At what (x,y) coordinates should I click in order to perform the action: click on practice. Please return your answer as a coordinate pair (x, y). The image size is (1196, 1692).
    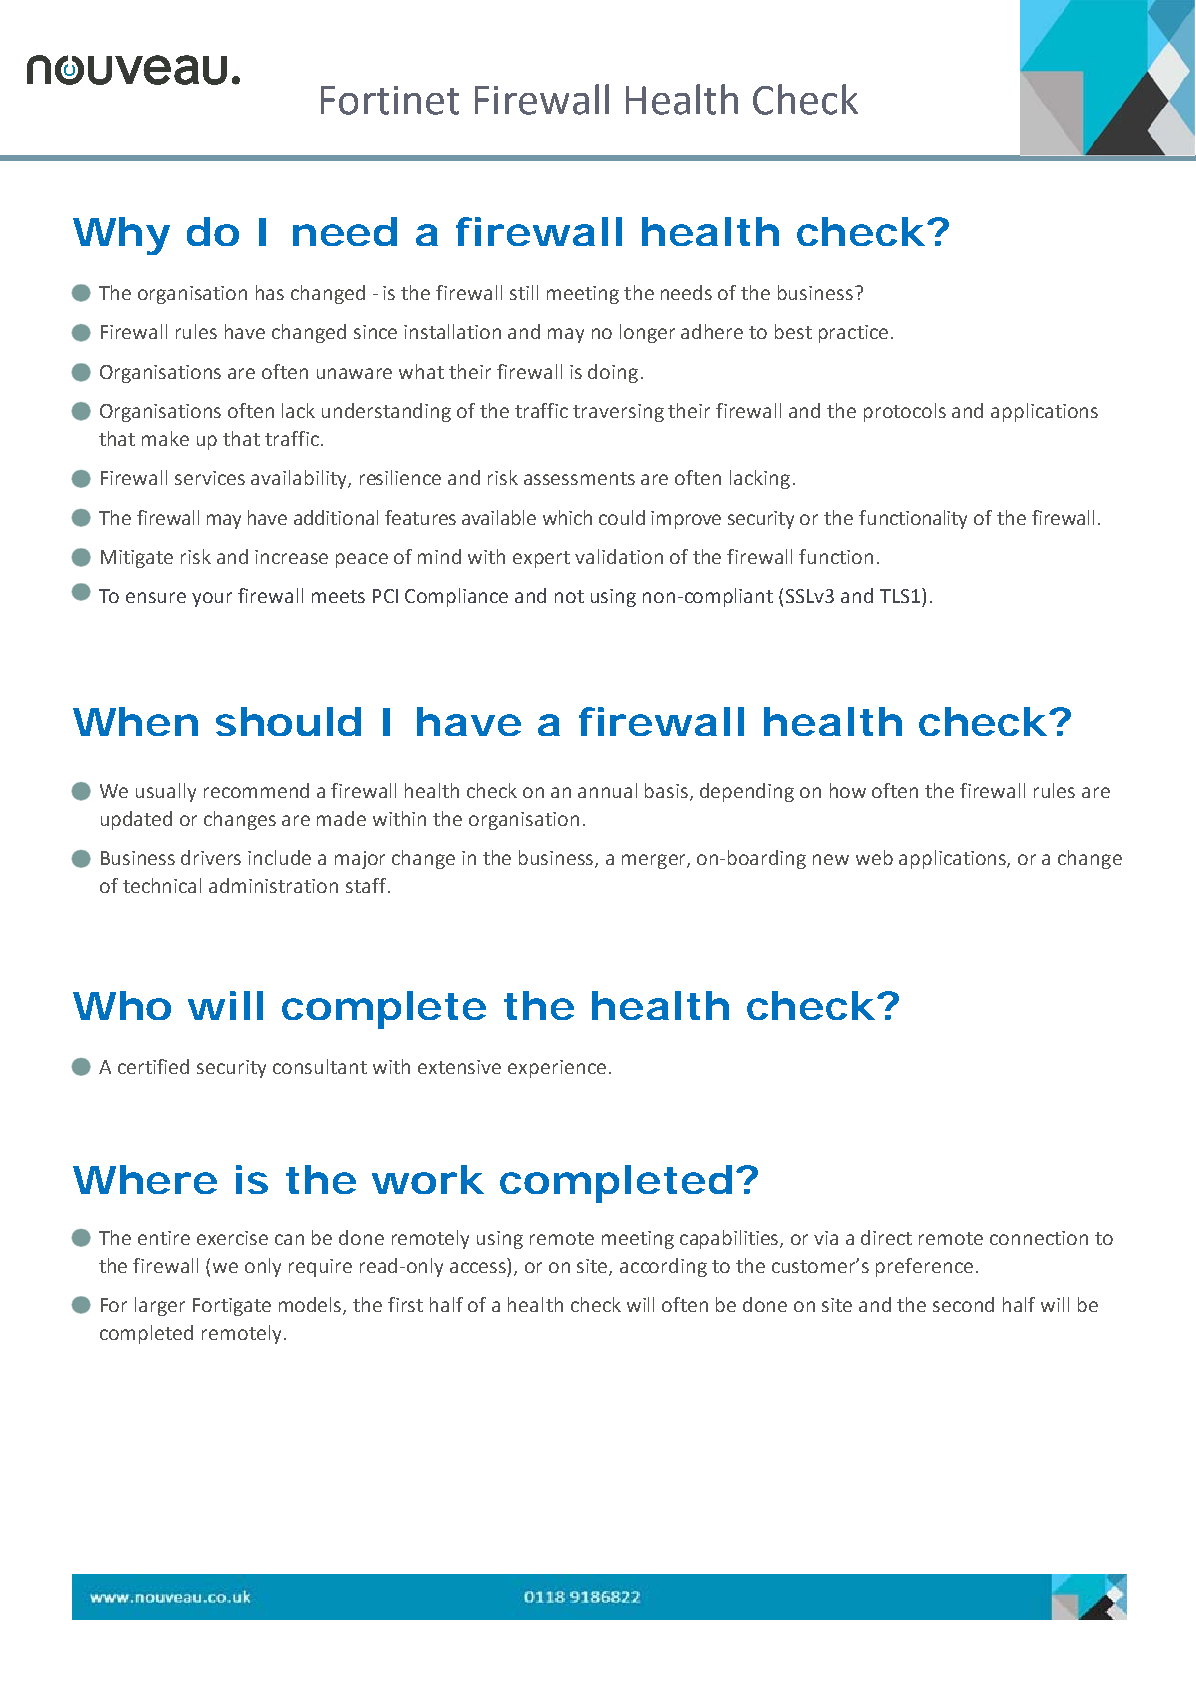
    Looking at the image, I should click on (853, 334).
